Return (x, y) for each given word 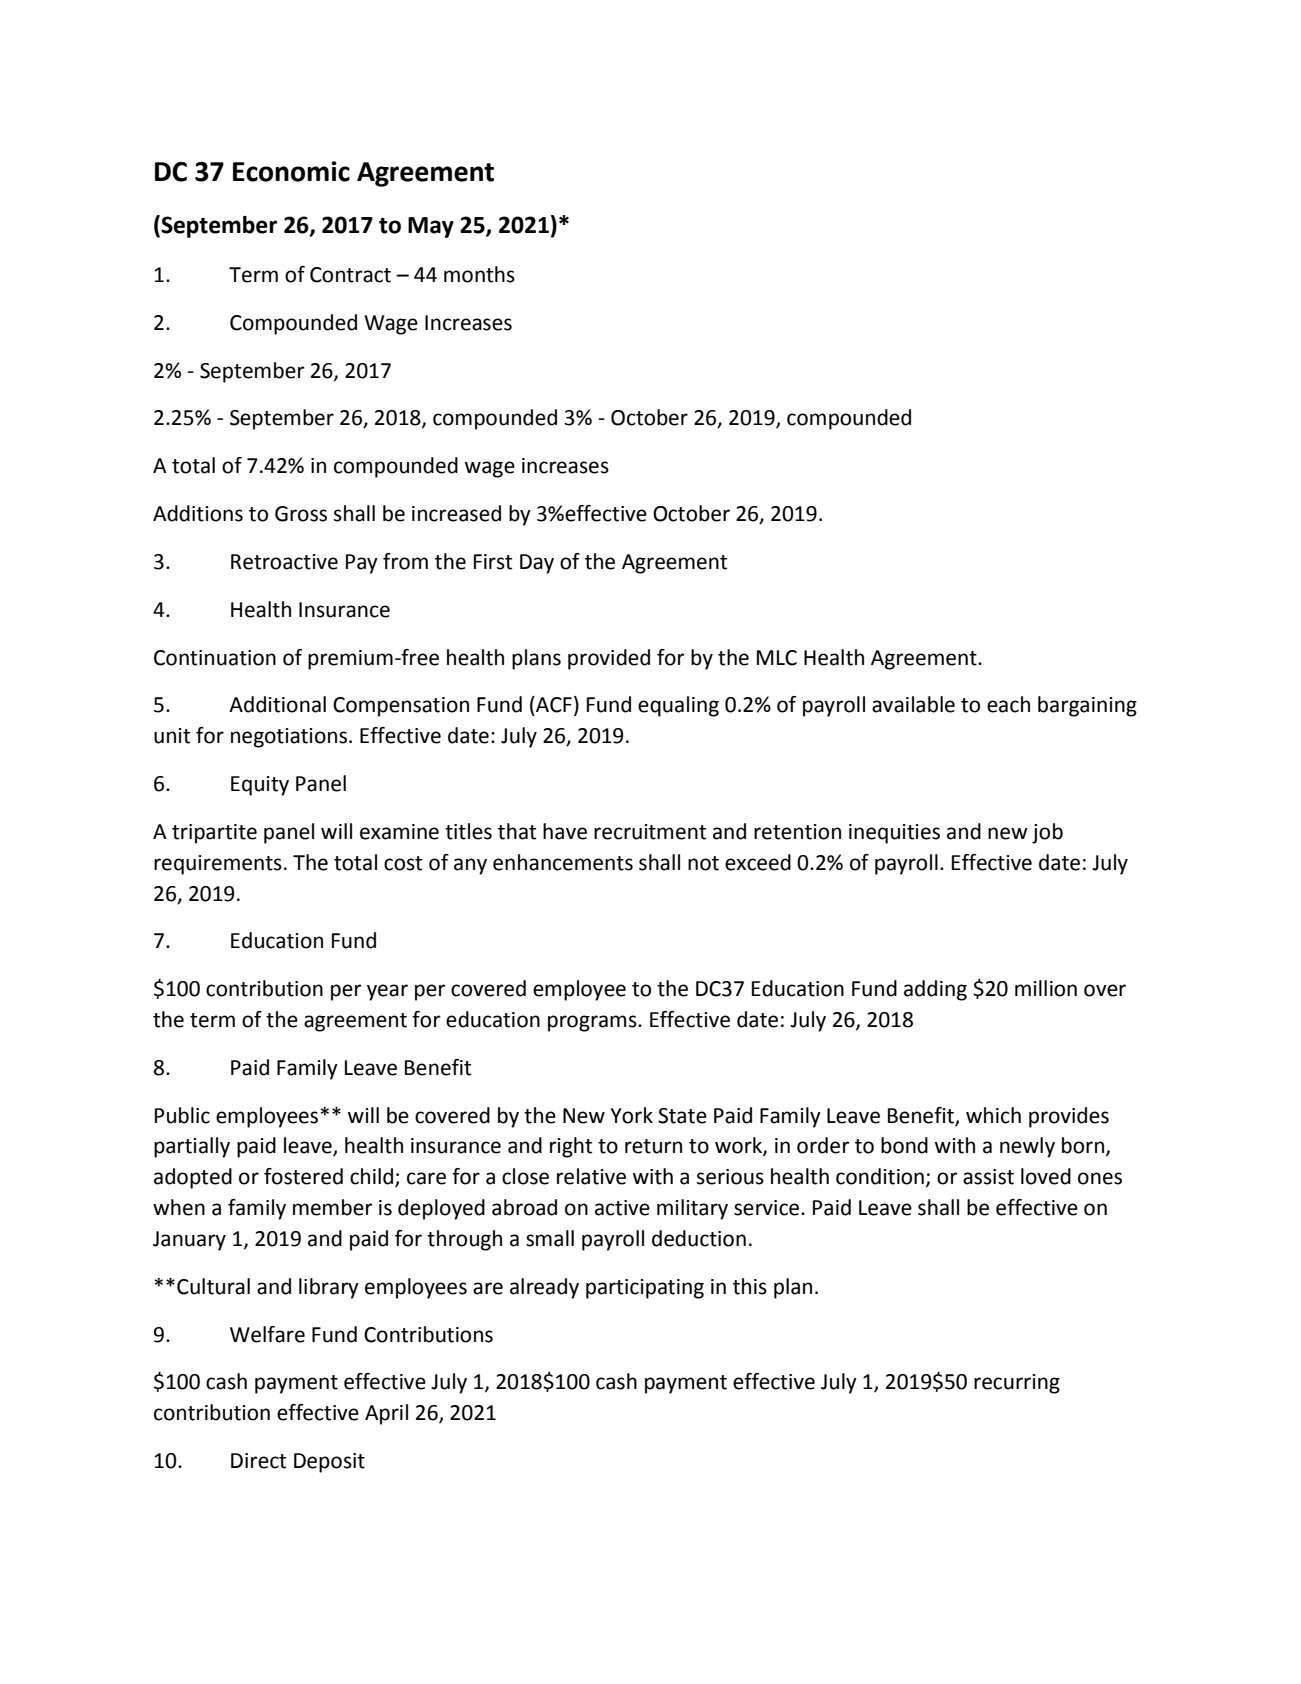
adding (935, 990)
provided (609, 659)
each (1008, 704)
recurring (1017, 1384)
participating (645, 1289)
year (387, 992)
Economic (291, 171)
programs (593, 1023)
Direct (259, 1461)
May (431, 227)
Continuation (215, 658)
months (479, 274)
